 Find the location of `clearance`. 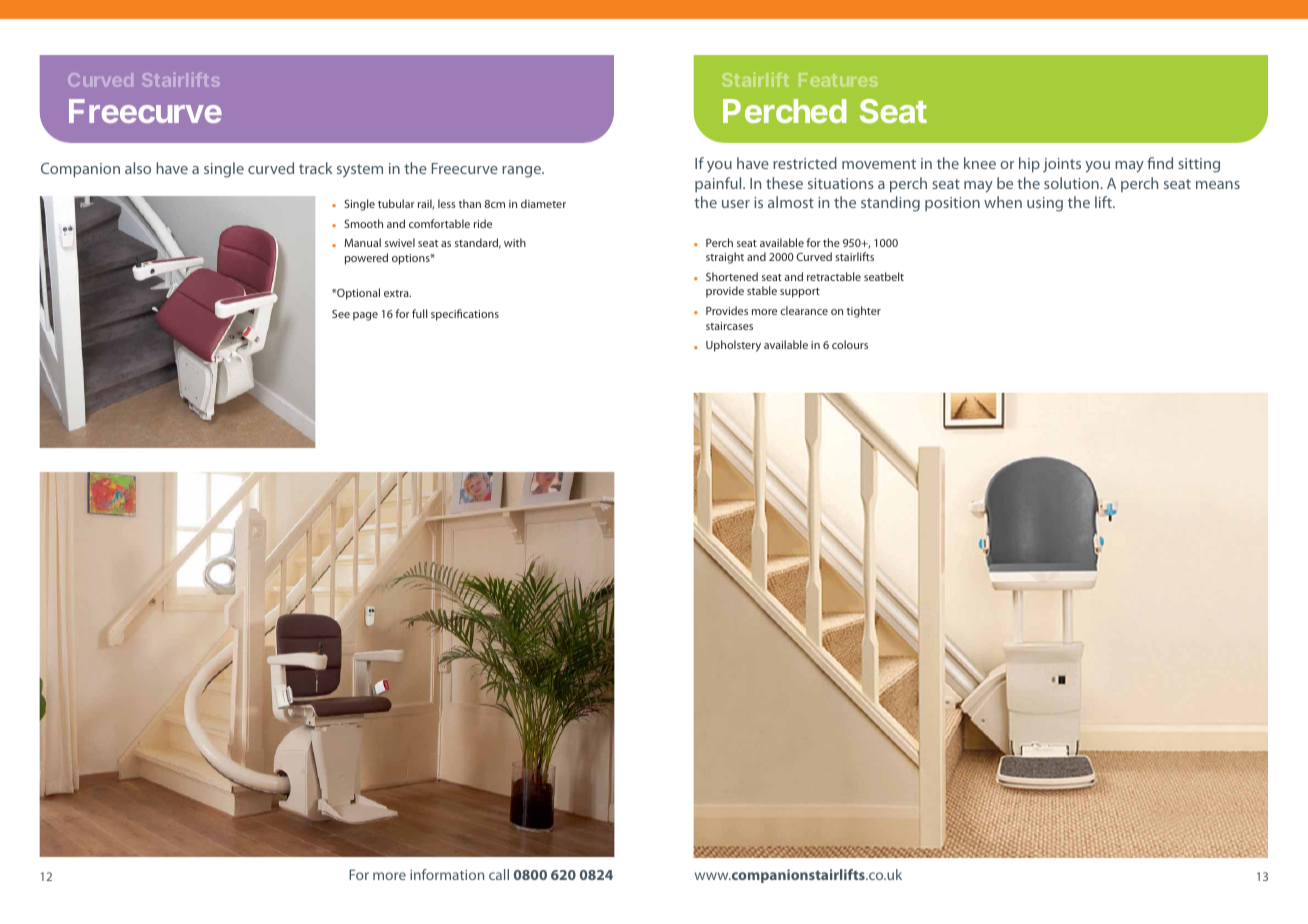

clearance is located at coordinates (804, 310).
